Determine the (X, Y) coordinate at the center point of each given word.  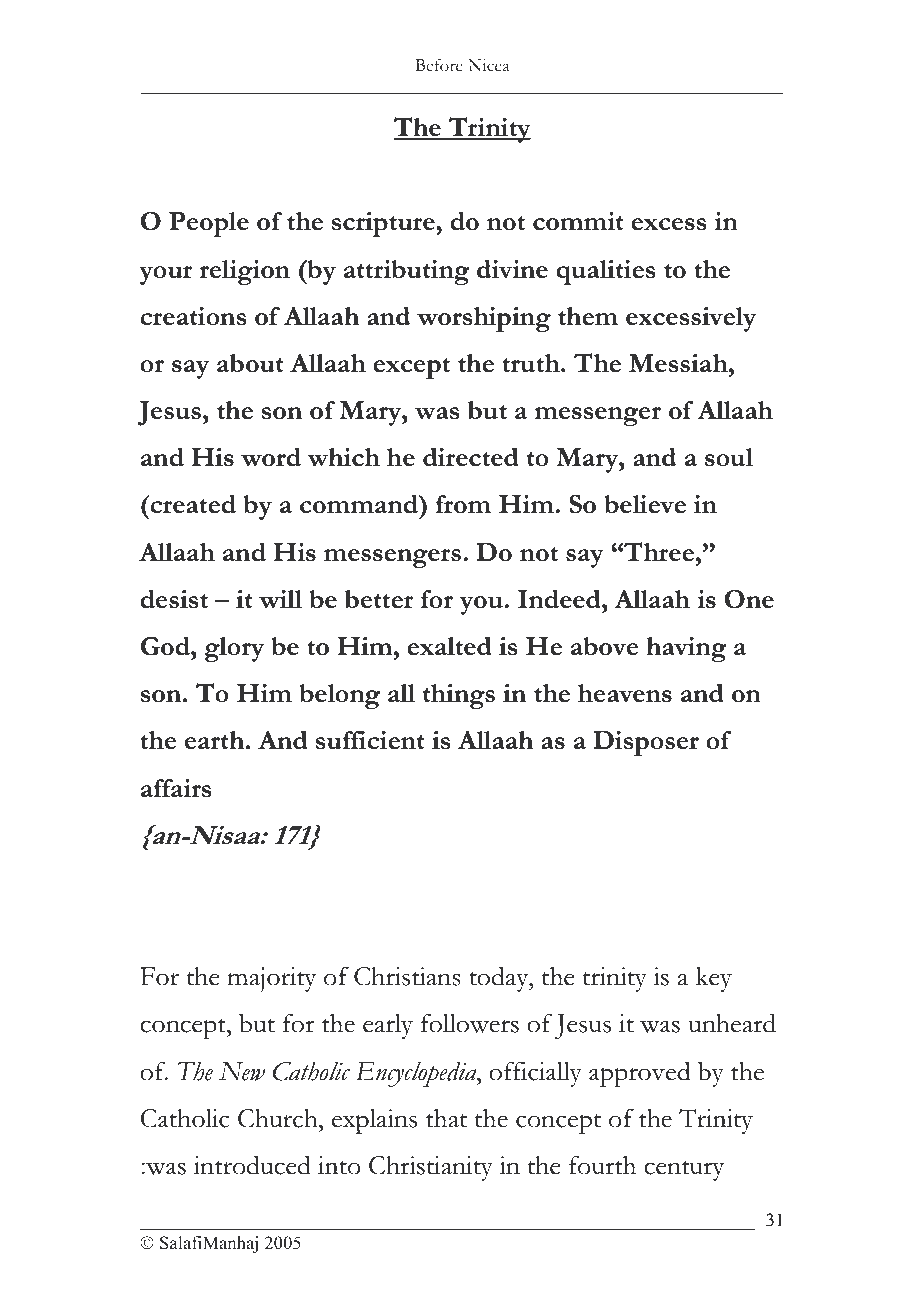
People (209, 224)
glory (234, 649)
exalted (449, 646)
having (686, 649)
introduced (252, 1165)
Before (439, 65)
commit (578, 221)
